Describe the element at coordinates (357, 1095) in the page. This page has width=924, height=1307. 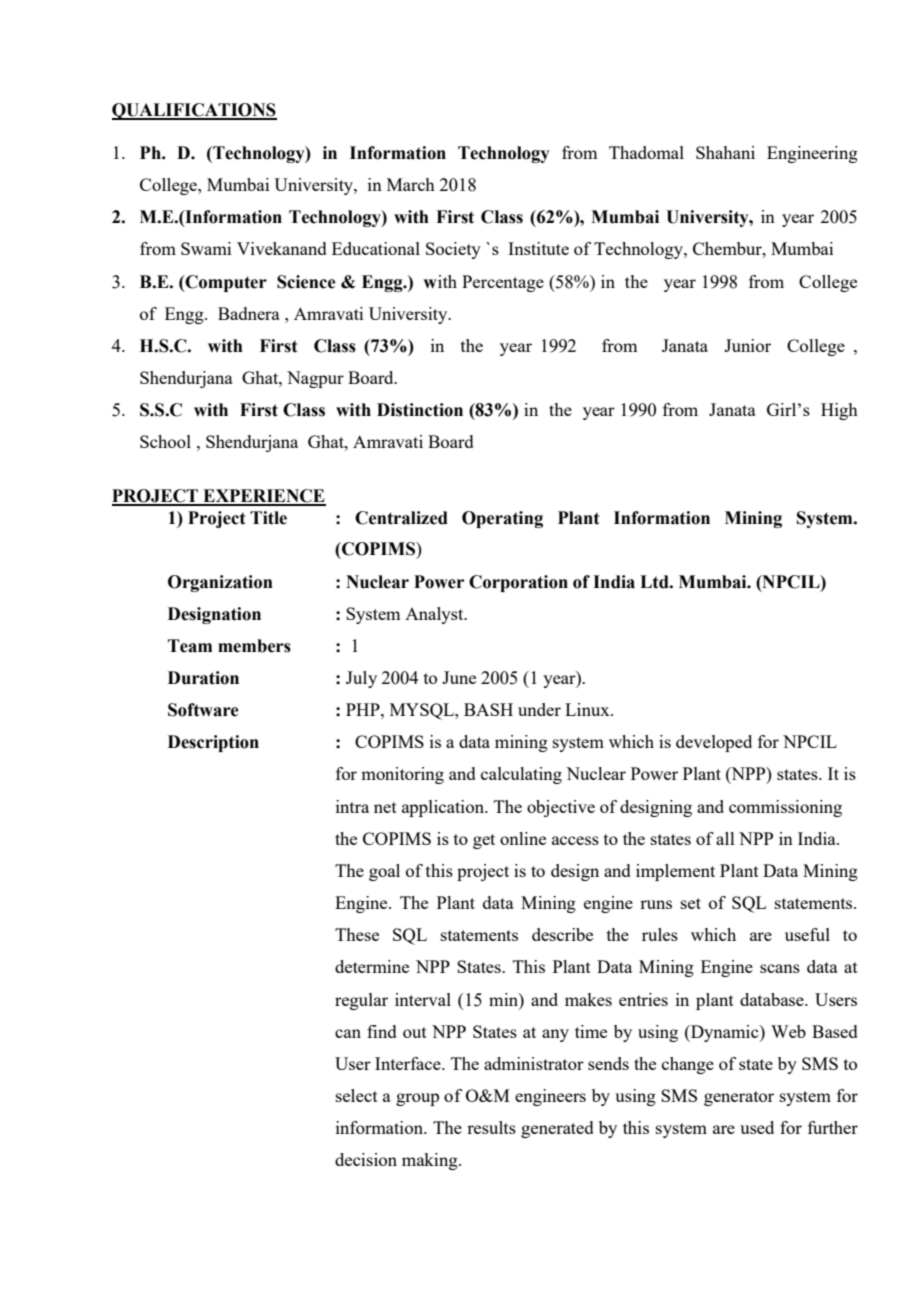
I see `select` at that location.
